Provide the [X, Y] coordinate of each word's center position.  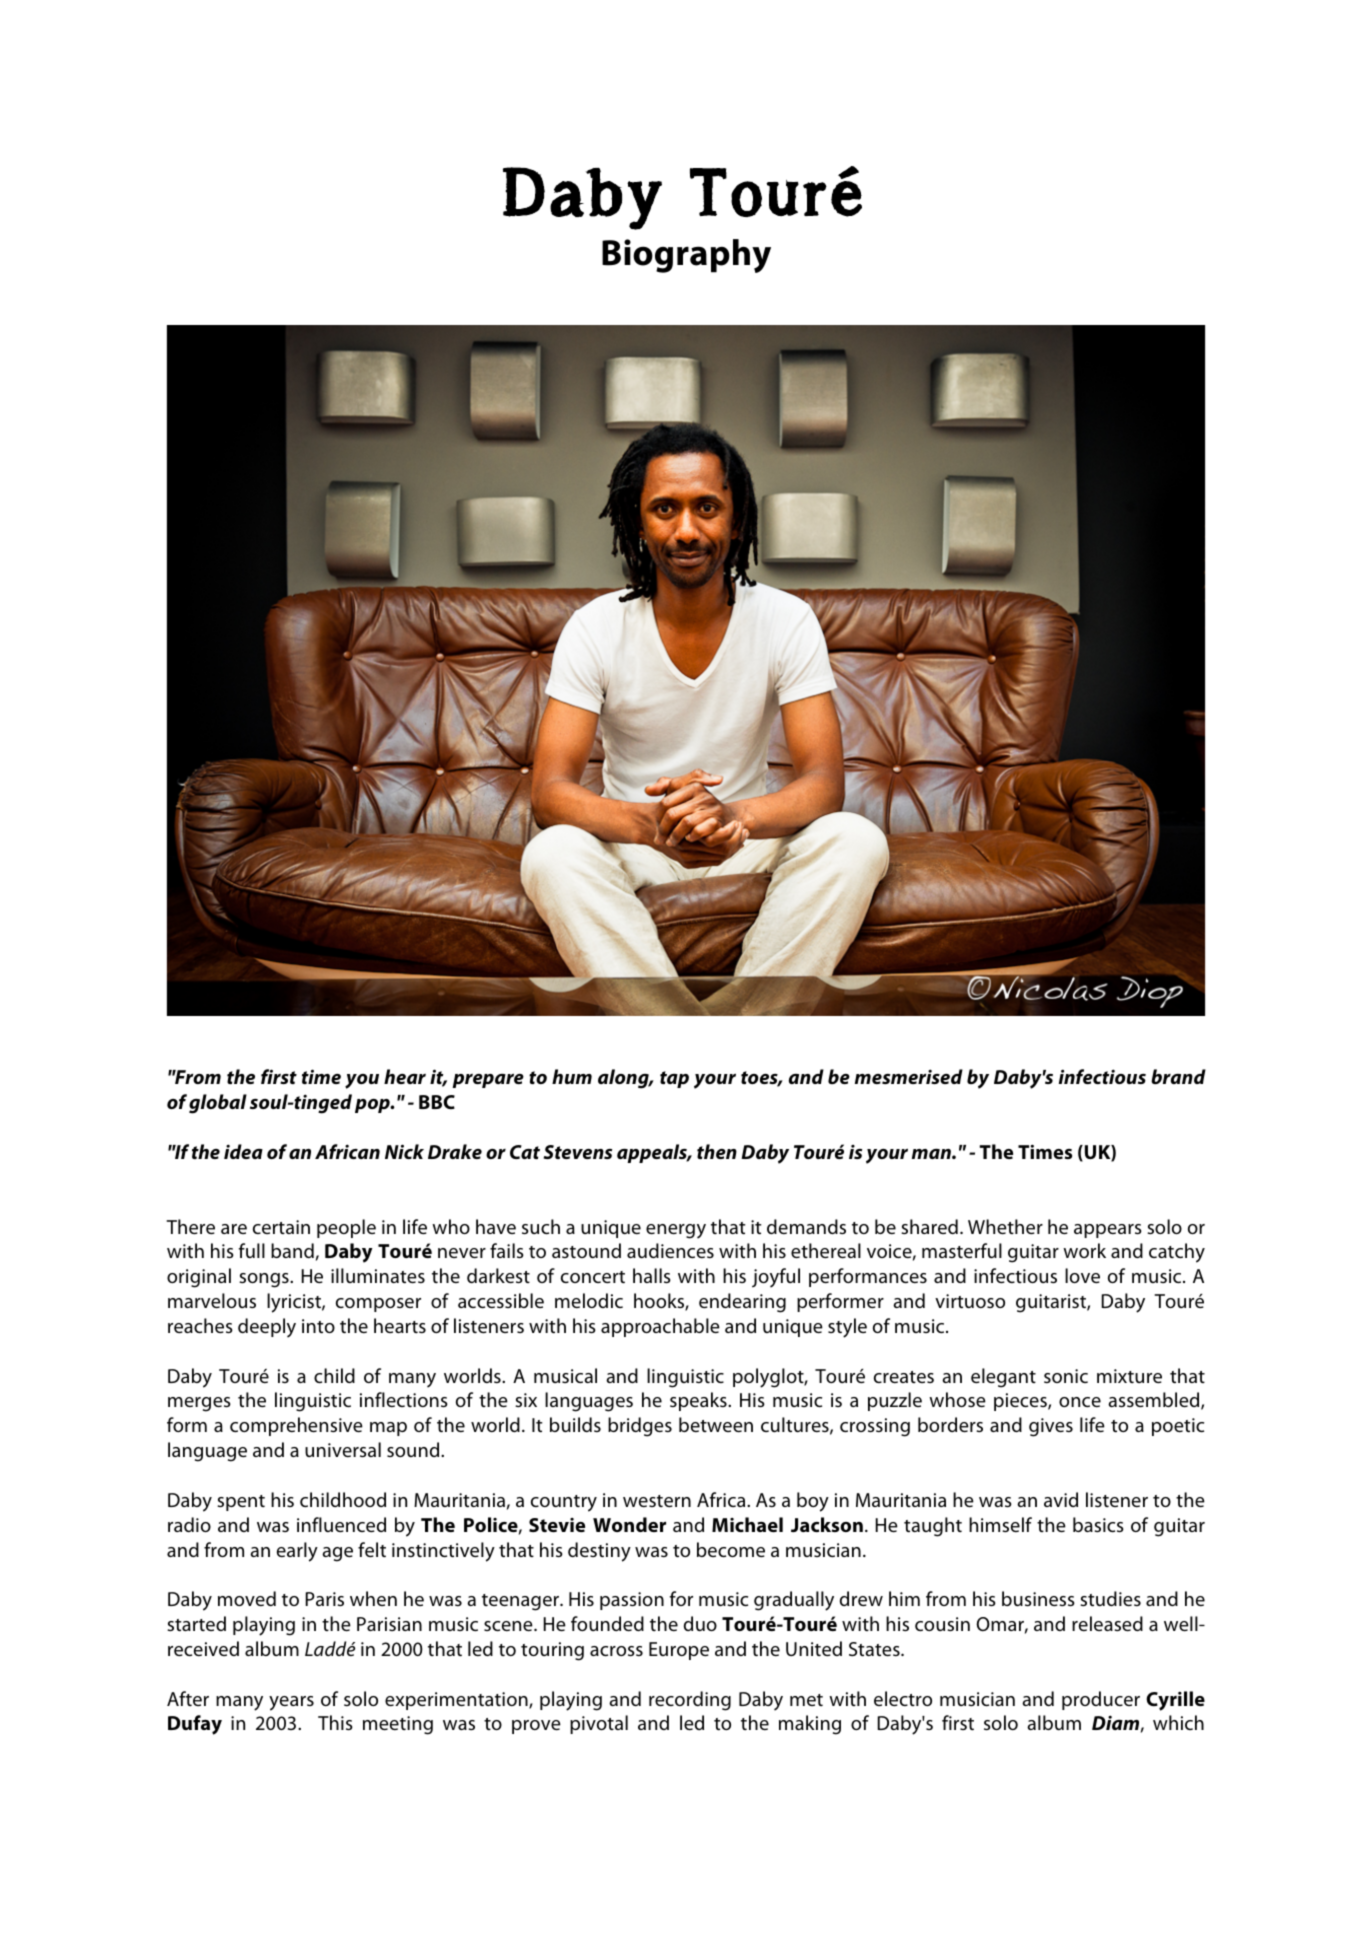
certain [281, 1227]
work [1084, 1250]
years [291, 1703]
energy [676, 1231]
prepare [488, 1081]
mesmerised [909, 1076]
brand [1178, 1076]
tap [674, 1079]
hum [572, 1076]
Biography [686, 256]
